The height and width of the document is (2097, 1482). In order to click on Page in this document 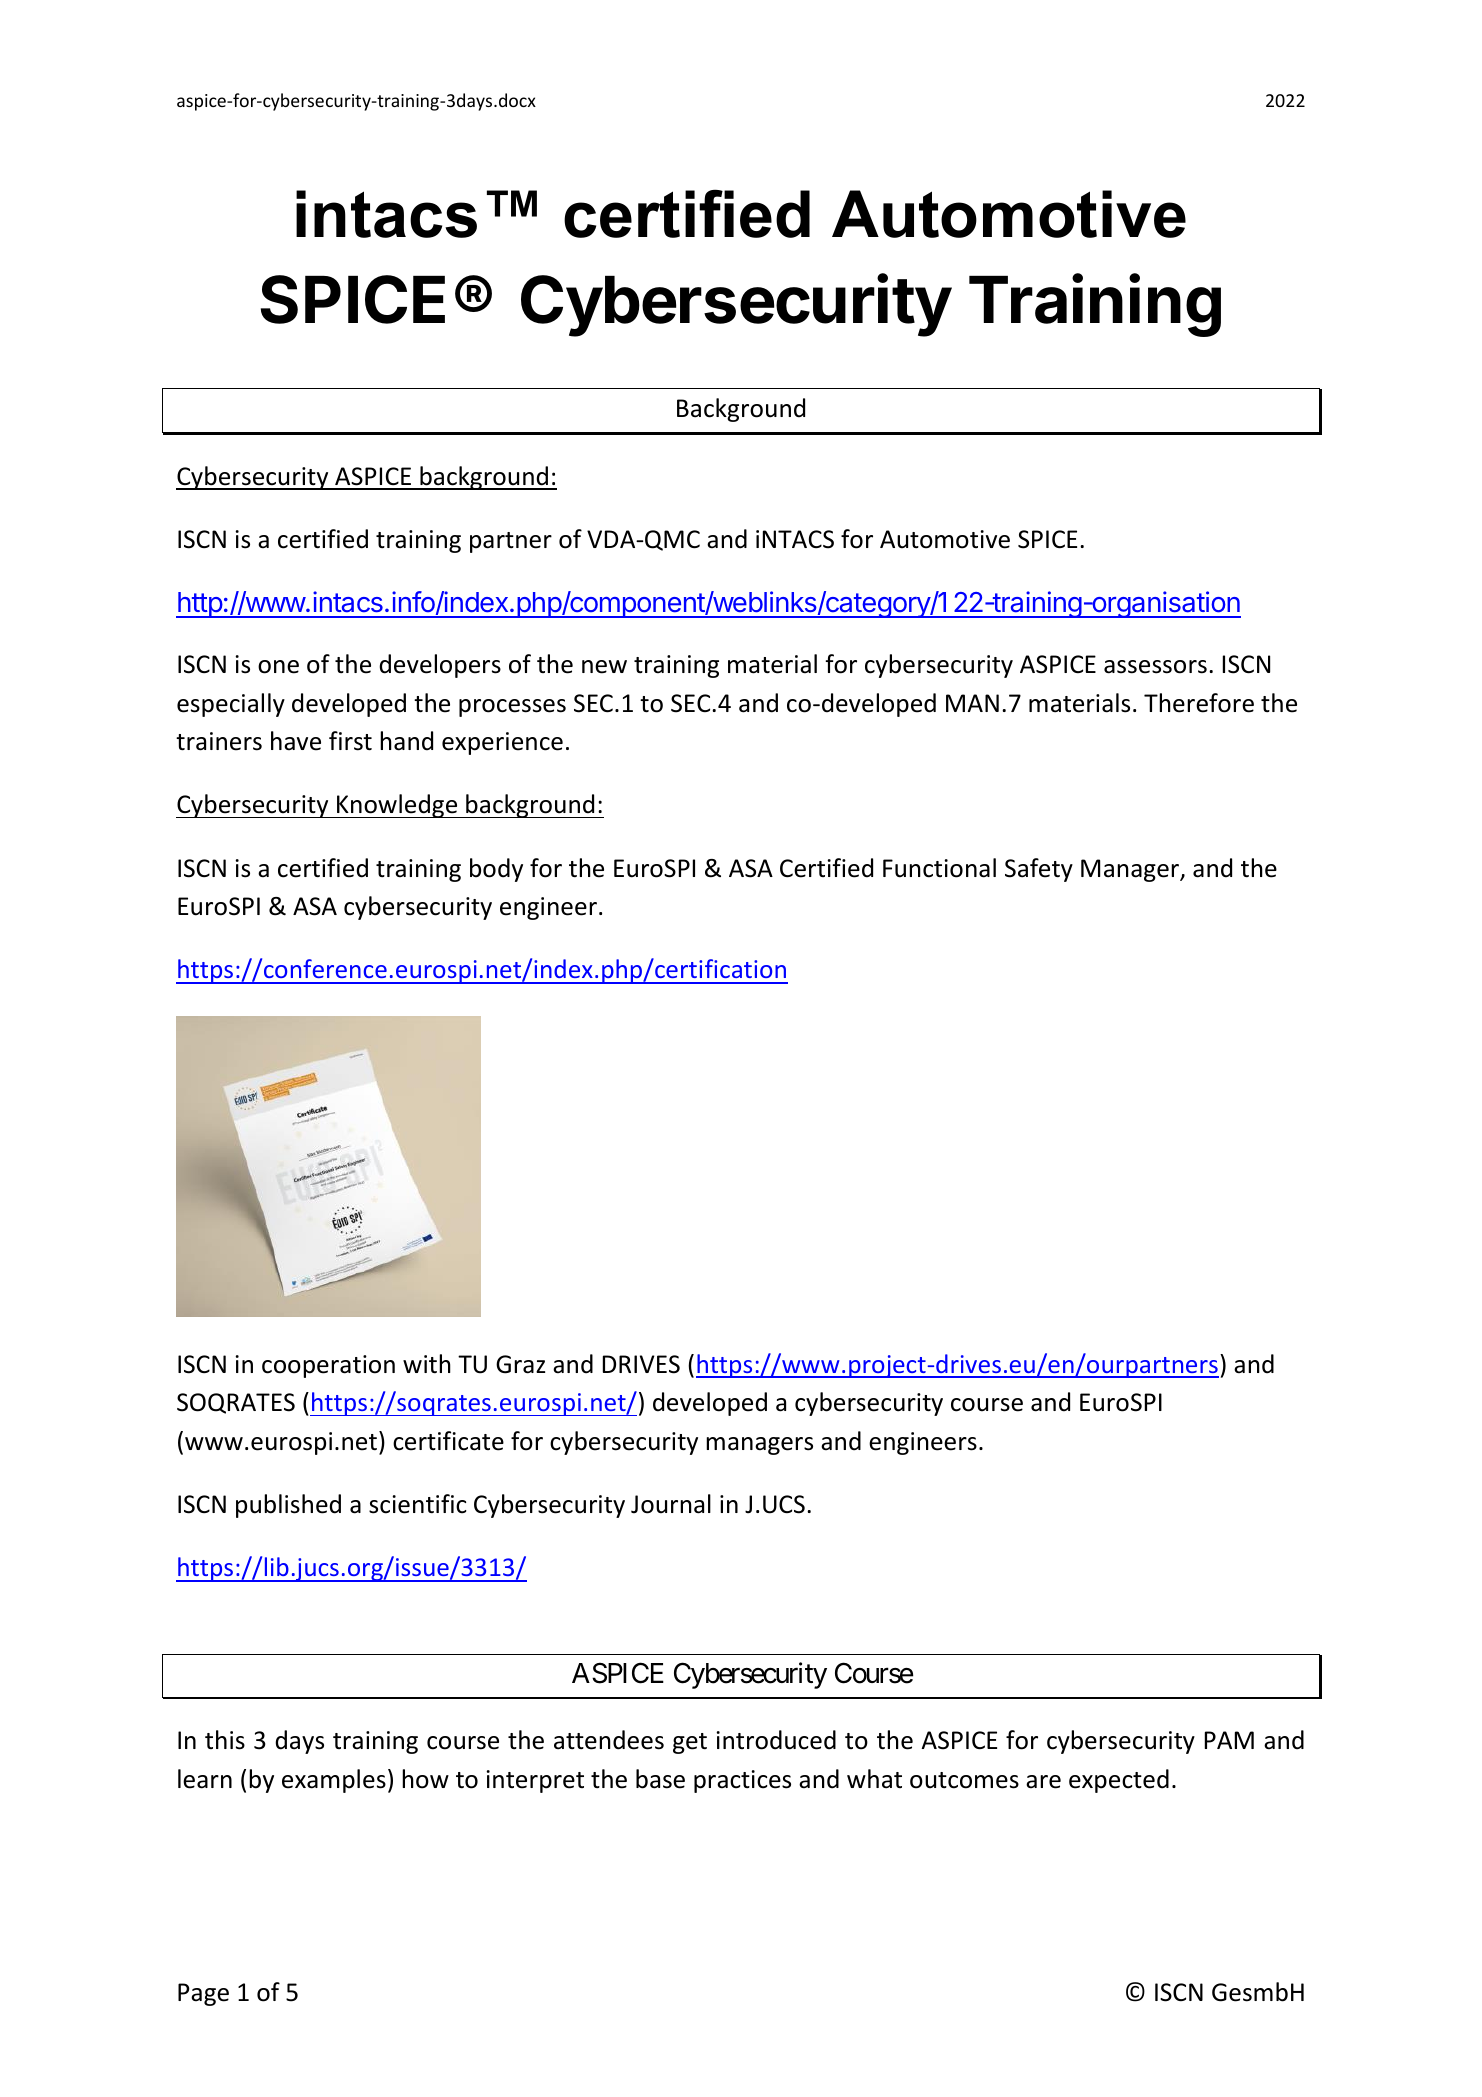, I will do `click(203, 1994)`.
